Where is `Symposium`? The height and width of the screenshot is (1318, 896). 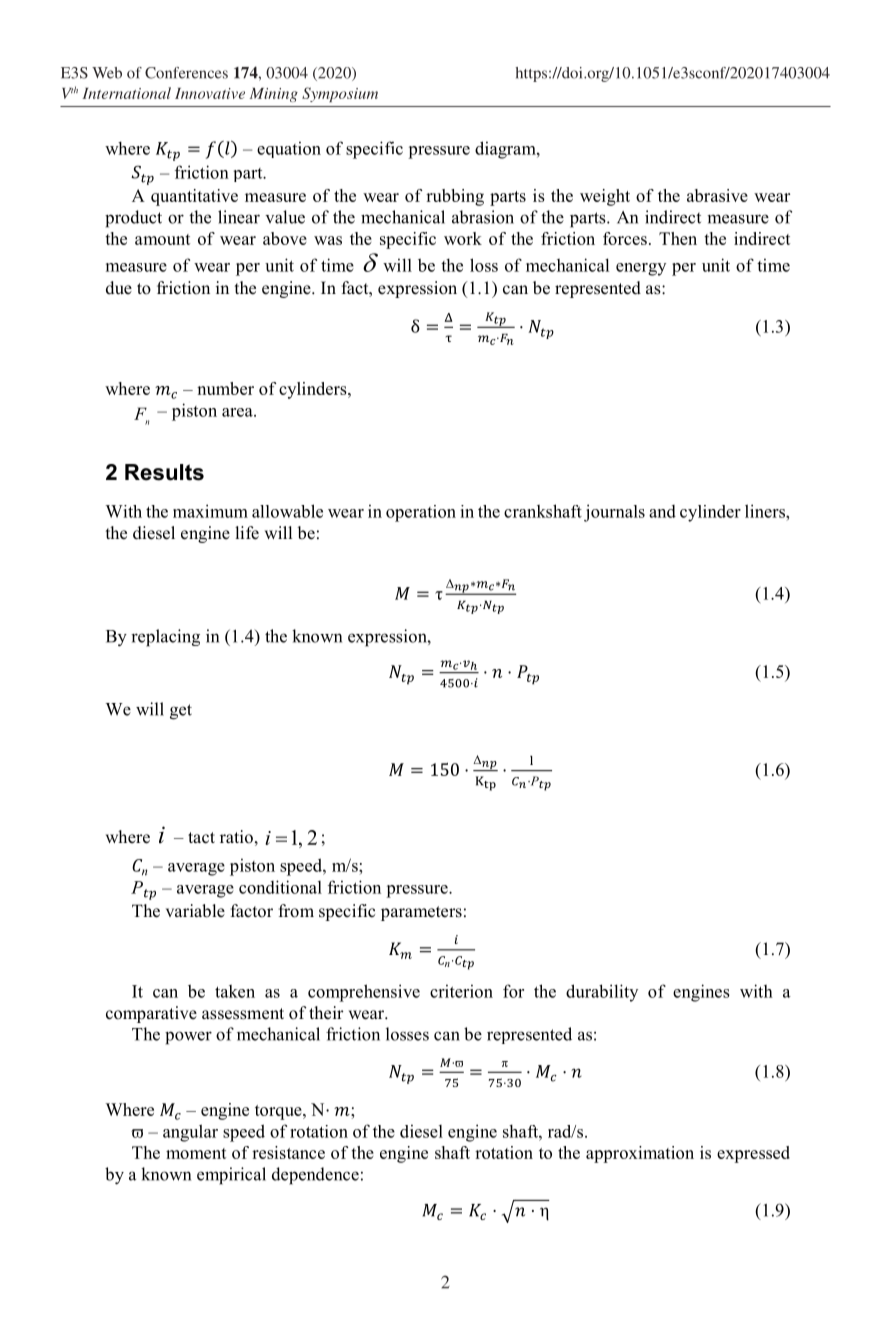 Symposium is located at coordinates (340, 94).
